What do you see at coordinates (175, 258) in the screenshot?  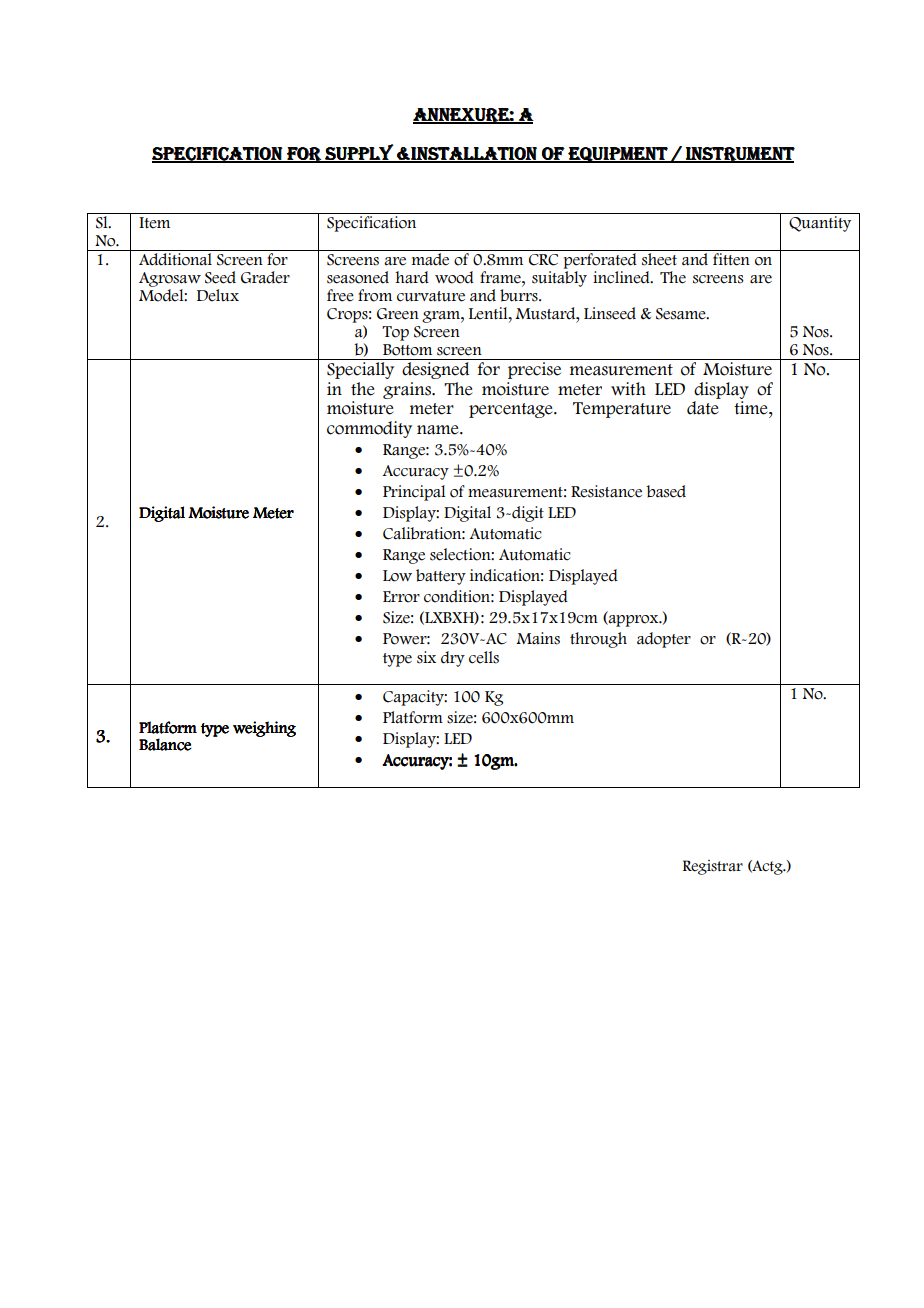 I see `Additional` at bounding box center [175, 258].
